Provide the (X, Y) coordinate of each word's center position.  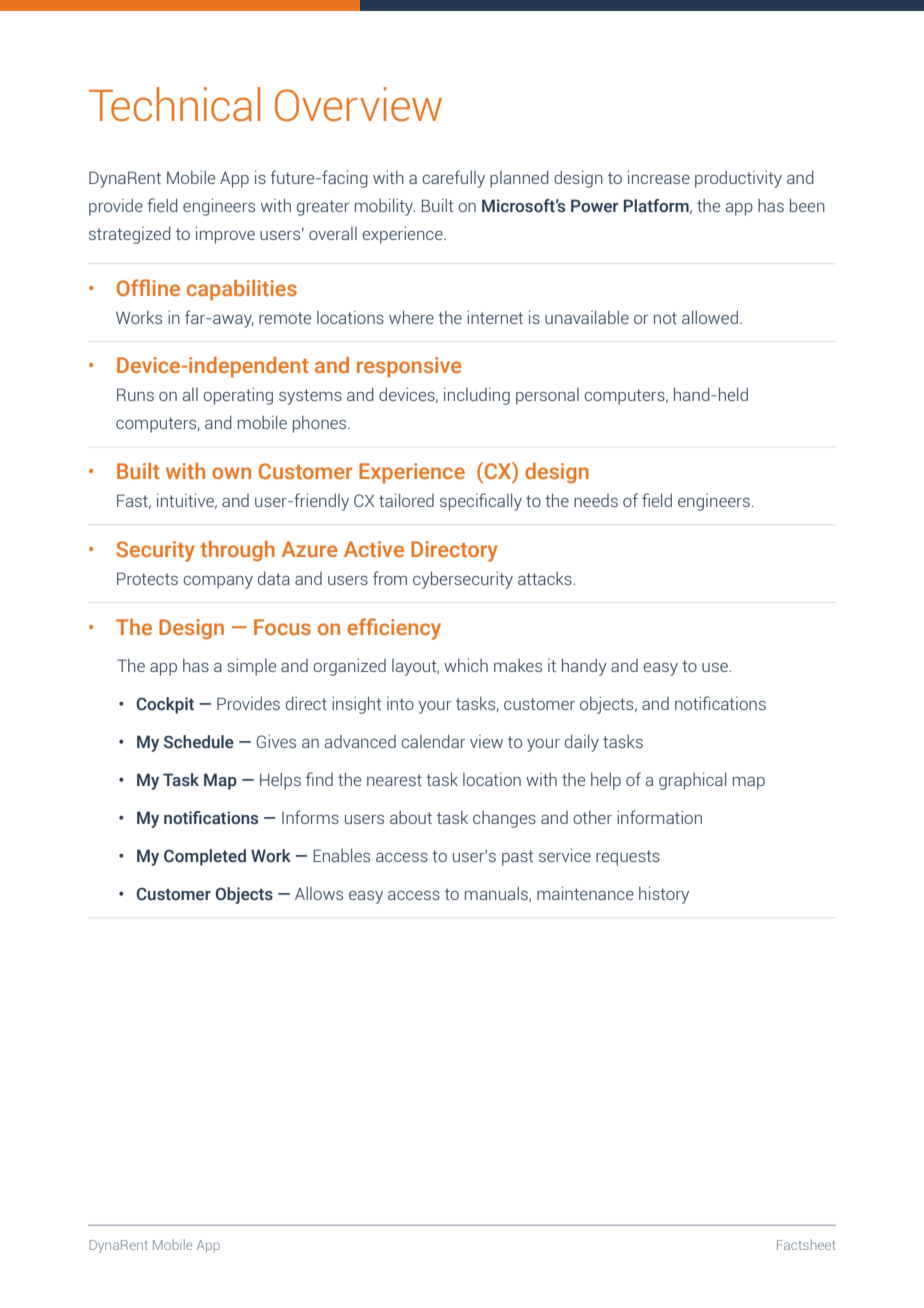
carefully (453, 179)
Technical (174, 104)
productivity (738, 179)
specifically (481, 502)
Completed (205, 857)
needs (596, 500)
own (231, 473)
